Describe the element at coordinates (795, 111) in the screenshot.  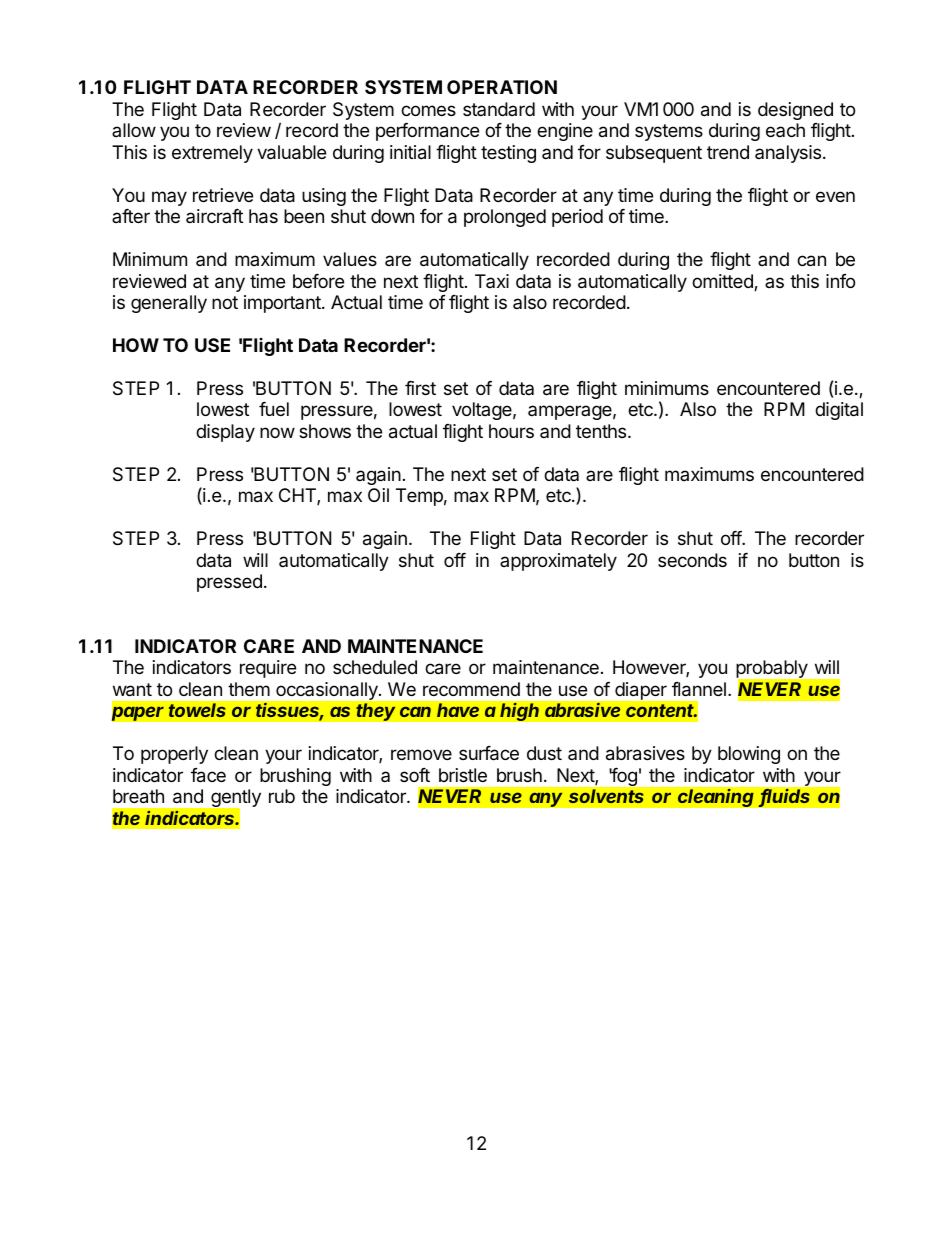
I see `designed` at that location.
